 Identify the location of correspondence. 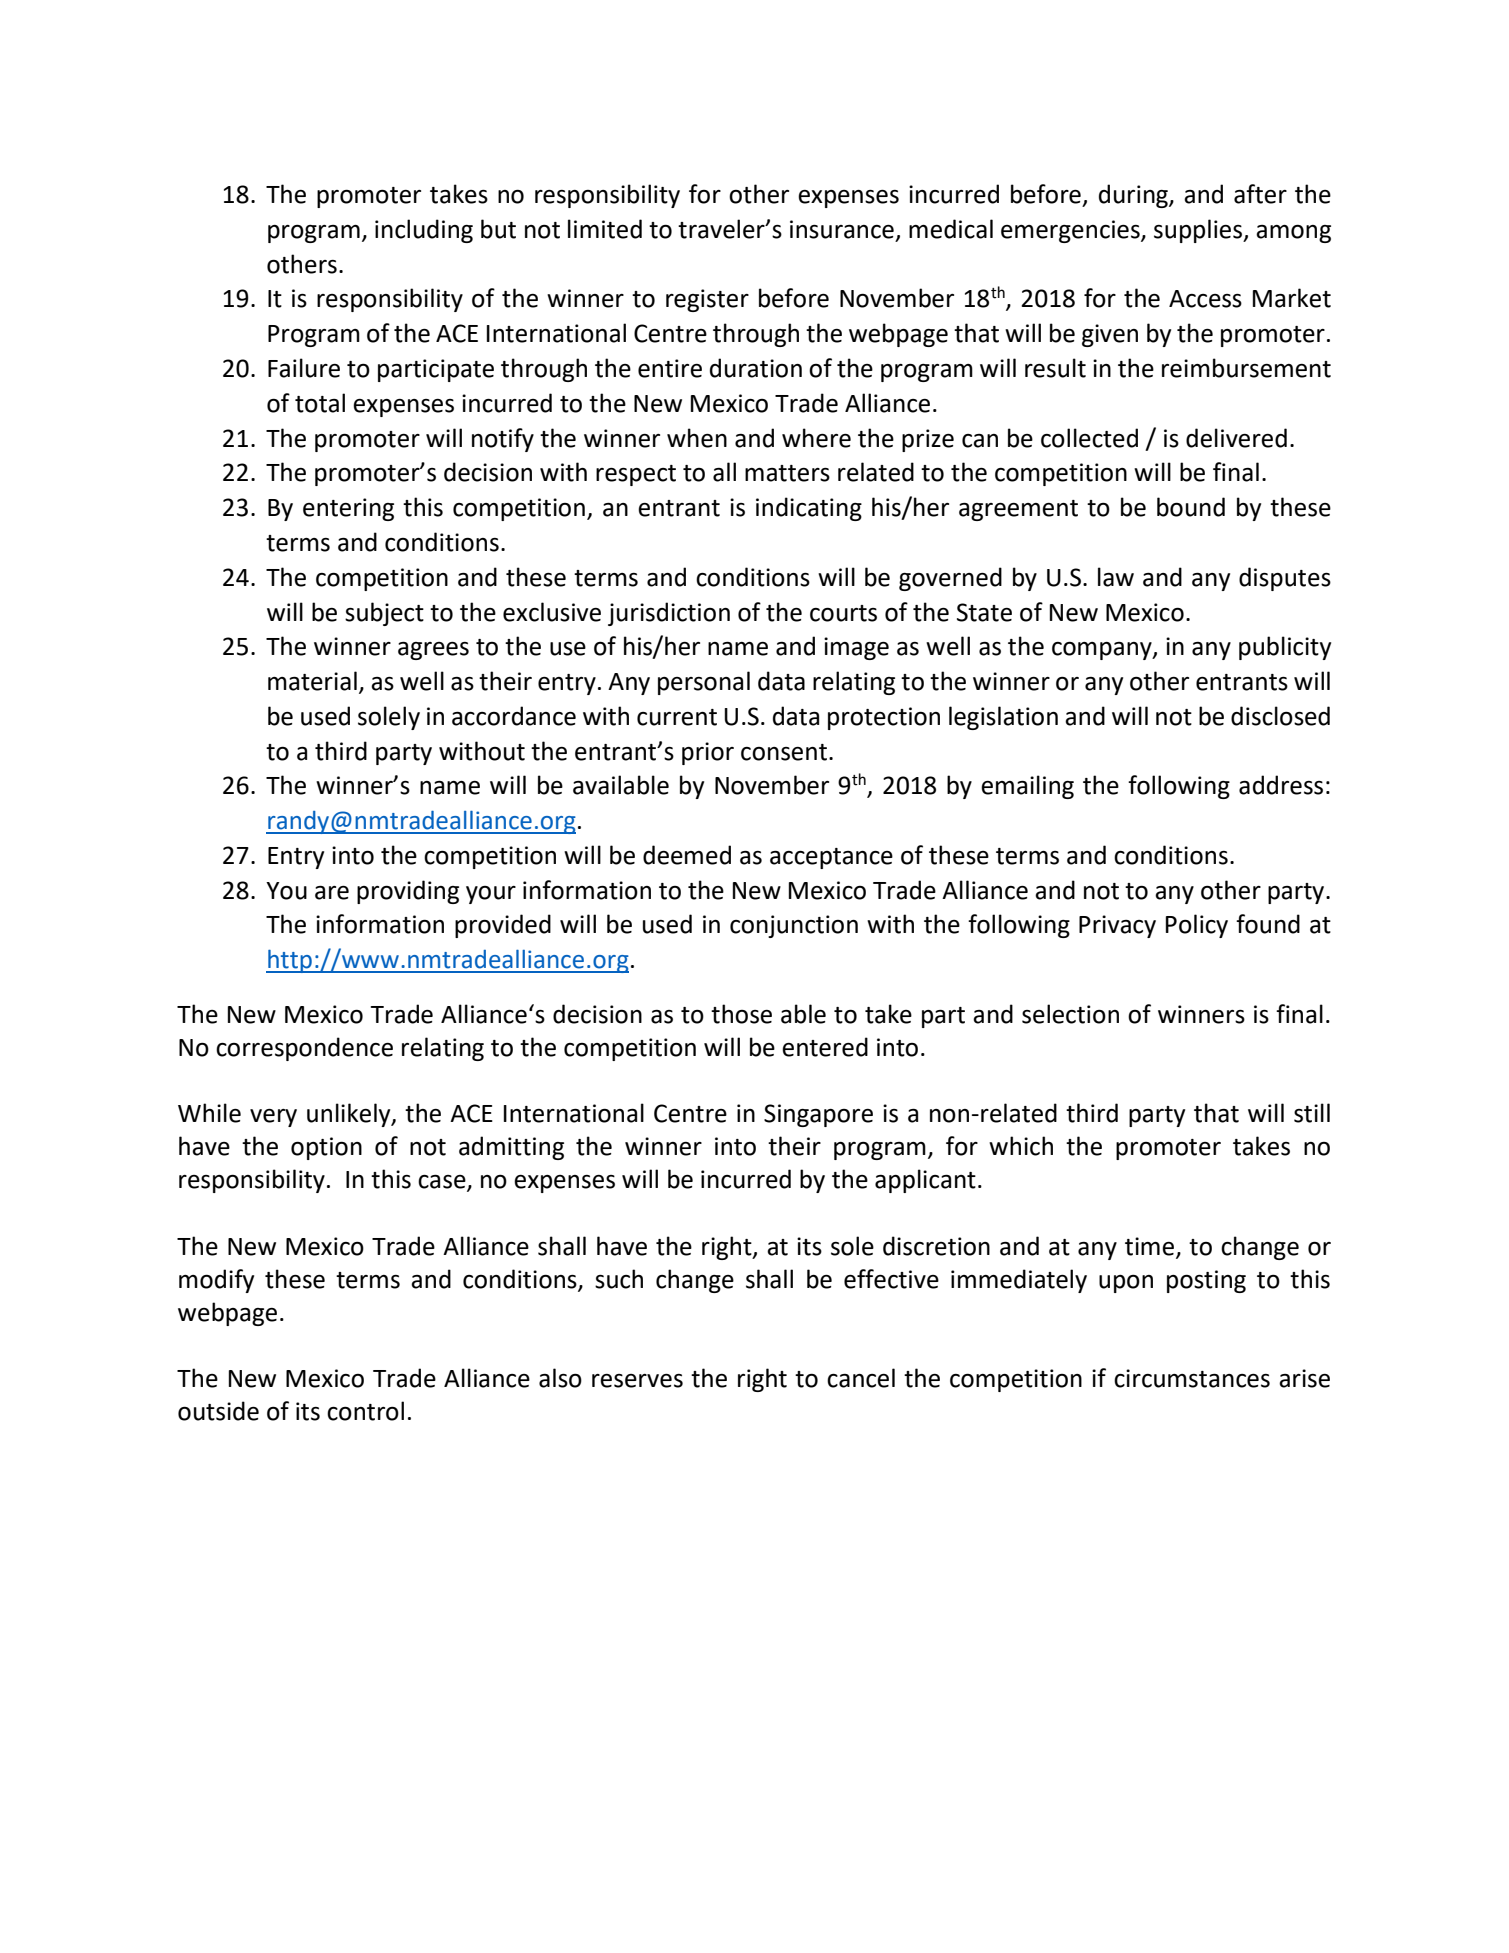
(304, 1049).
